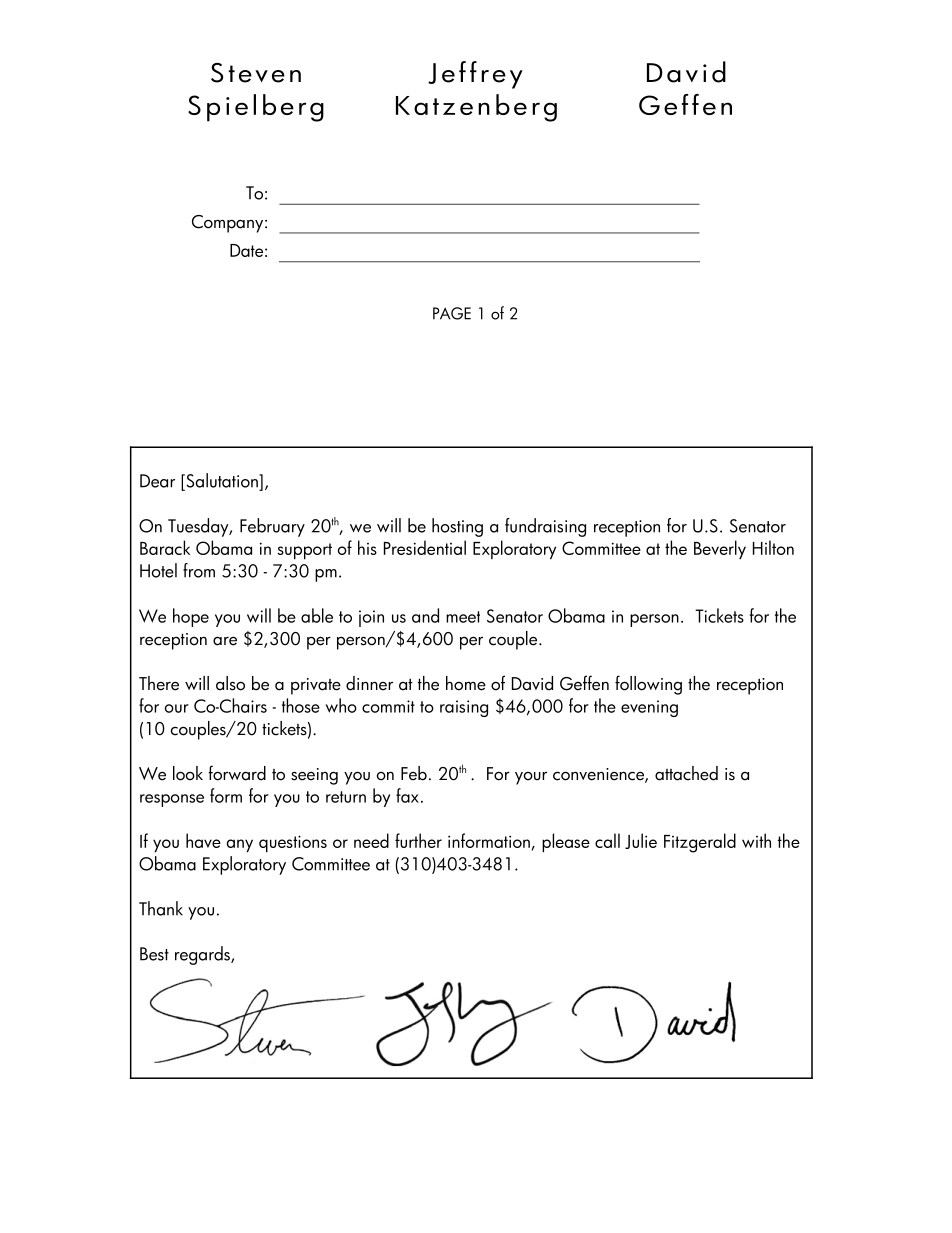  What do you see at coordinates (418, 840) in the screenshot?
I see `further` at bounding box center [418, 840].
